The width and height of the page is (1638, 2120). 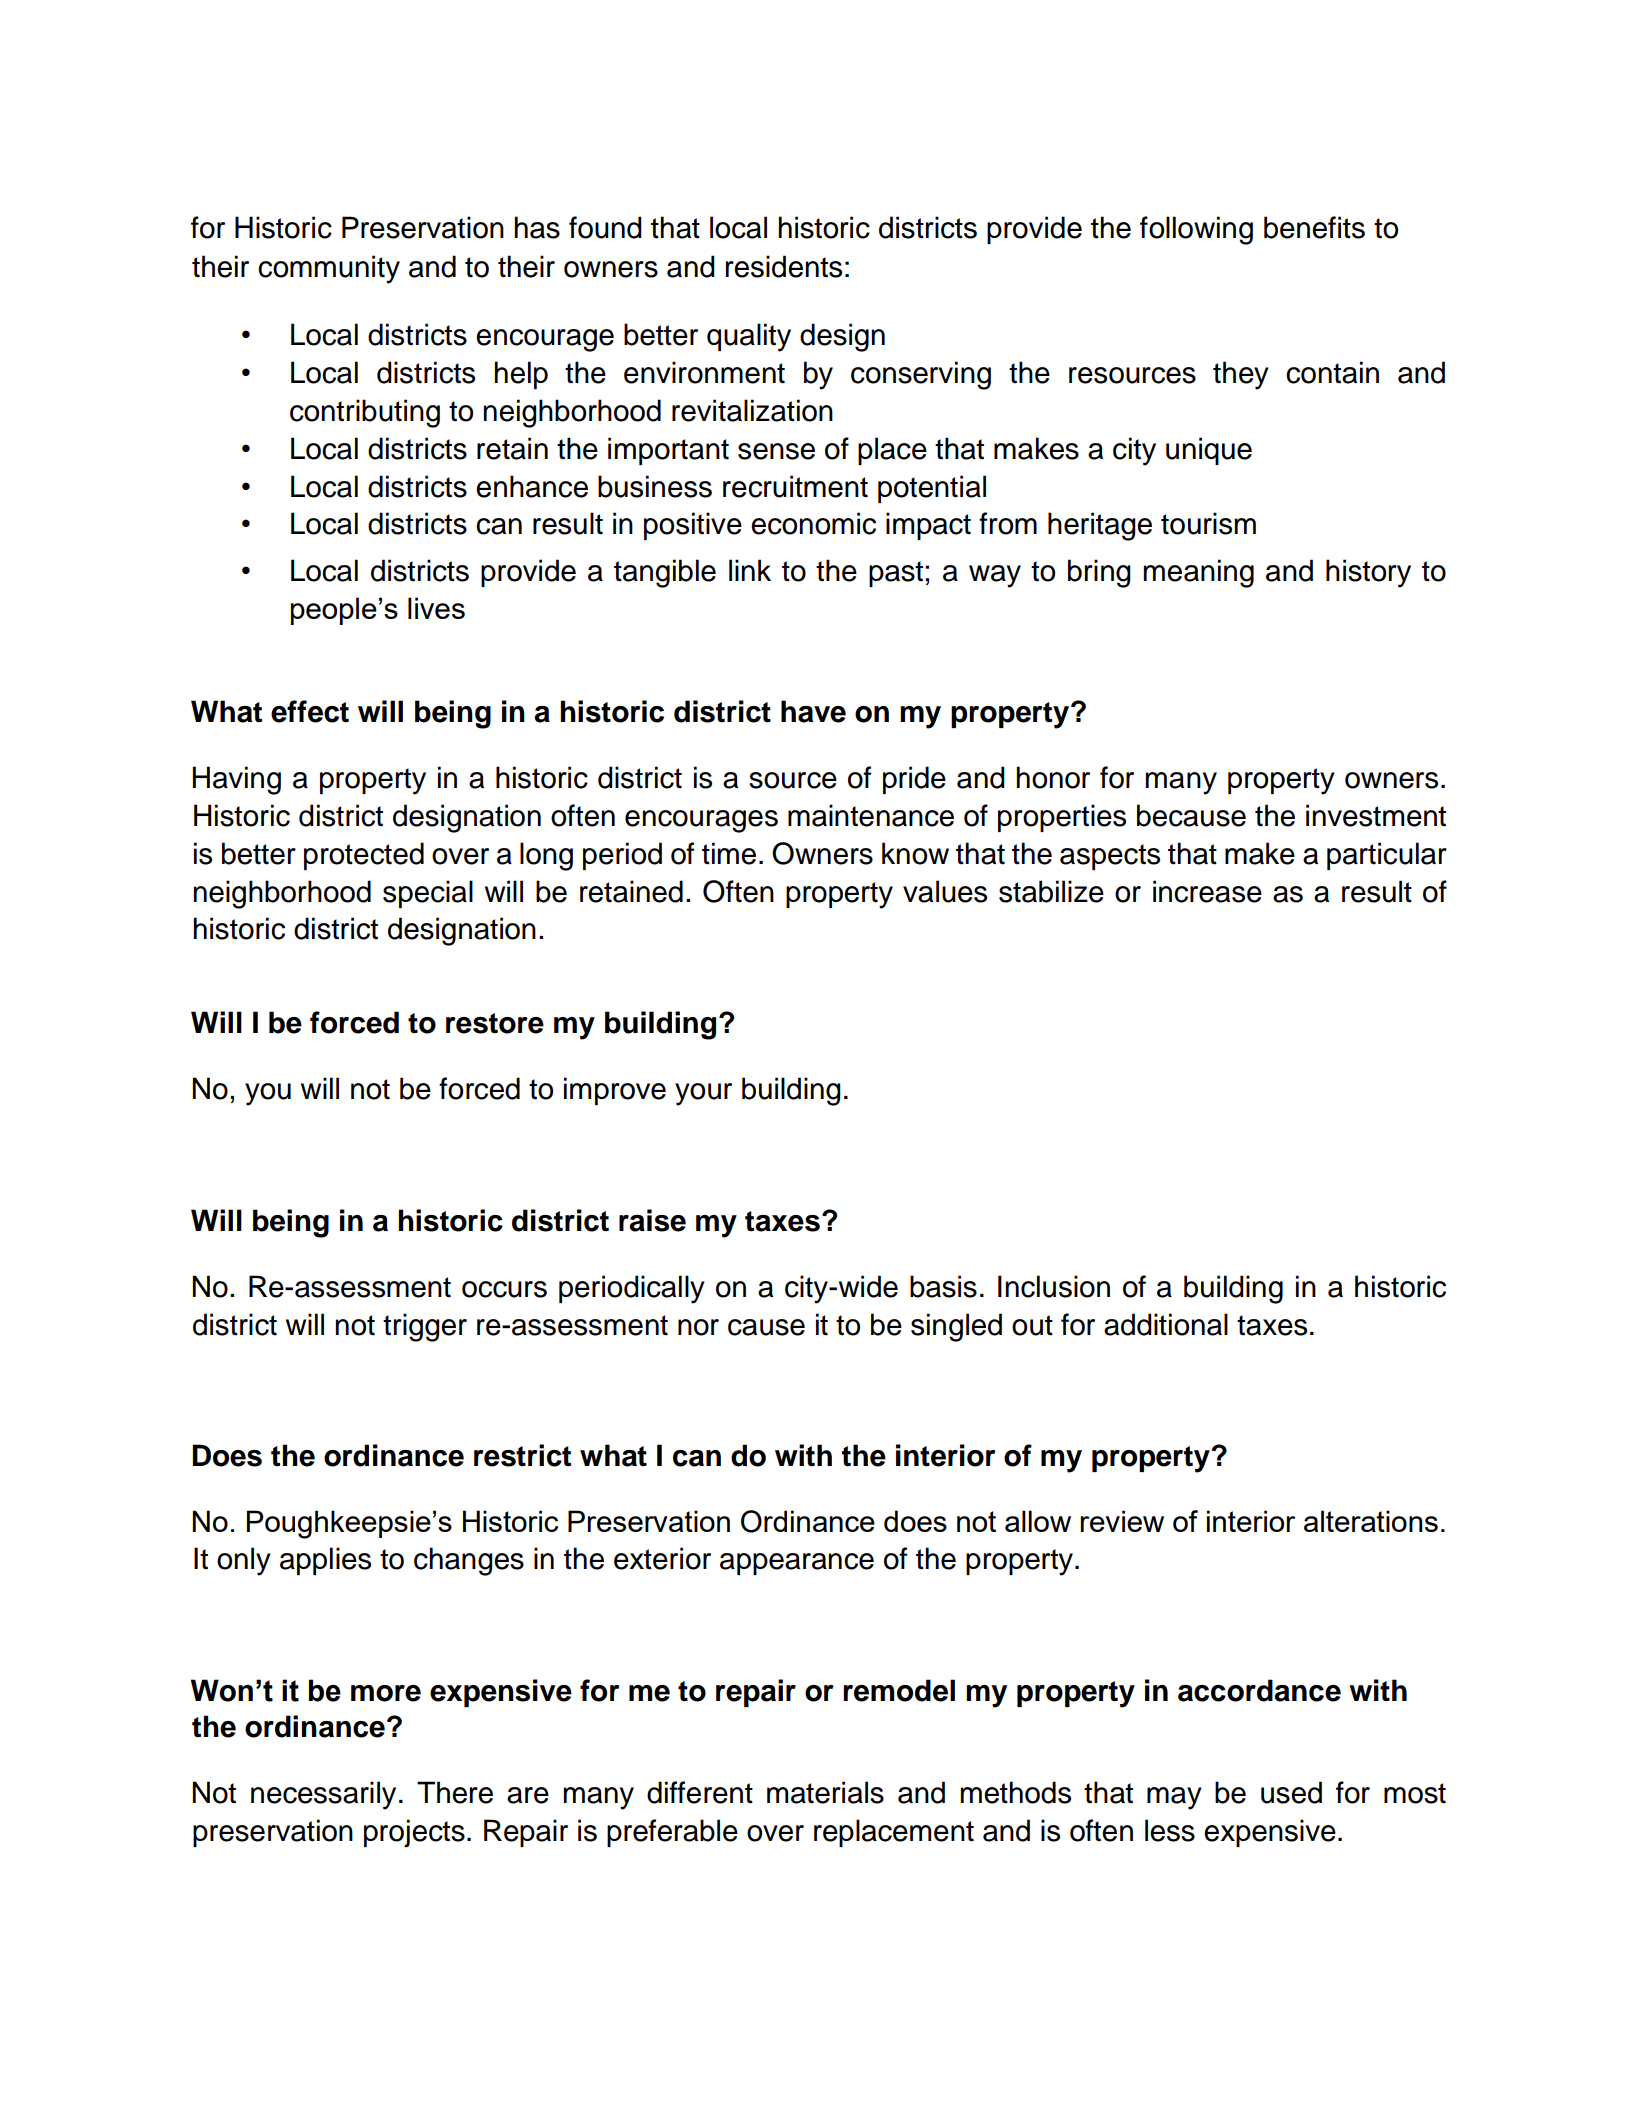 I want to click on materials, so click(x=825, y=1792).
